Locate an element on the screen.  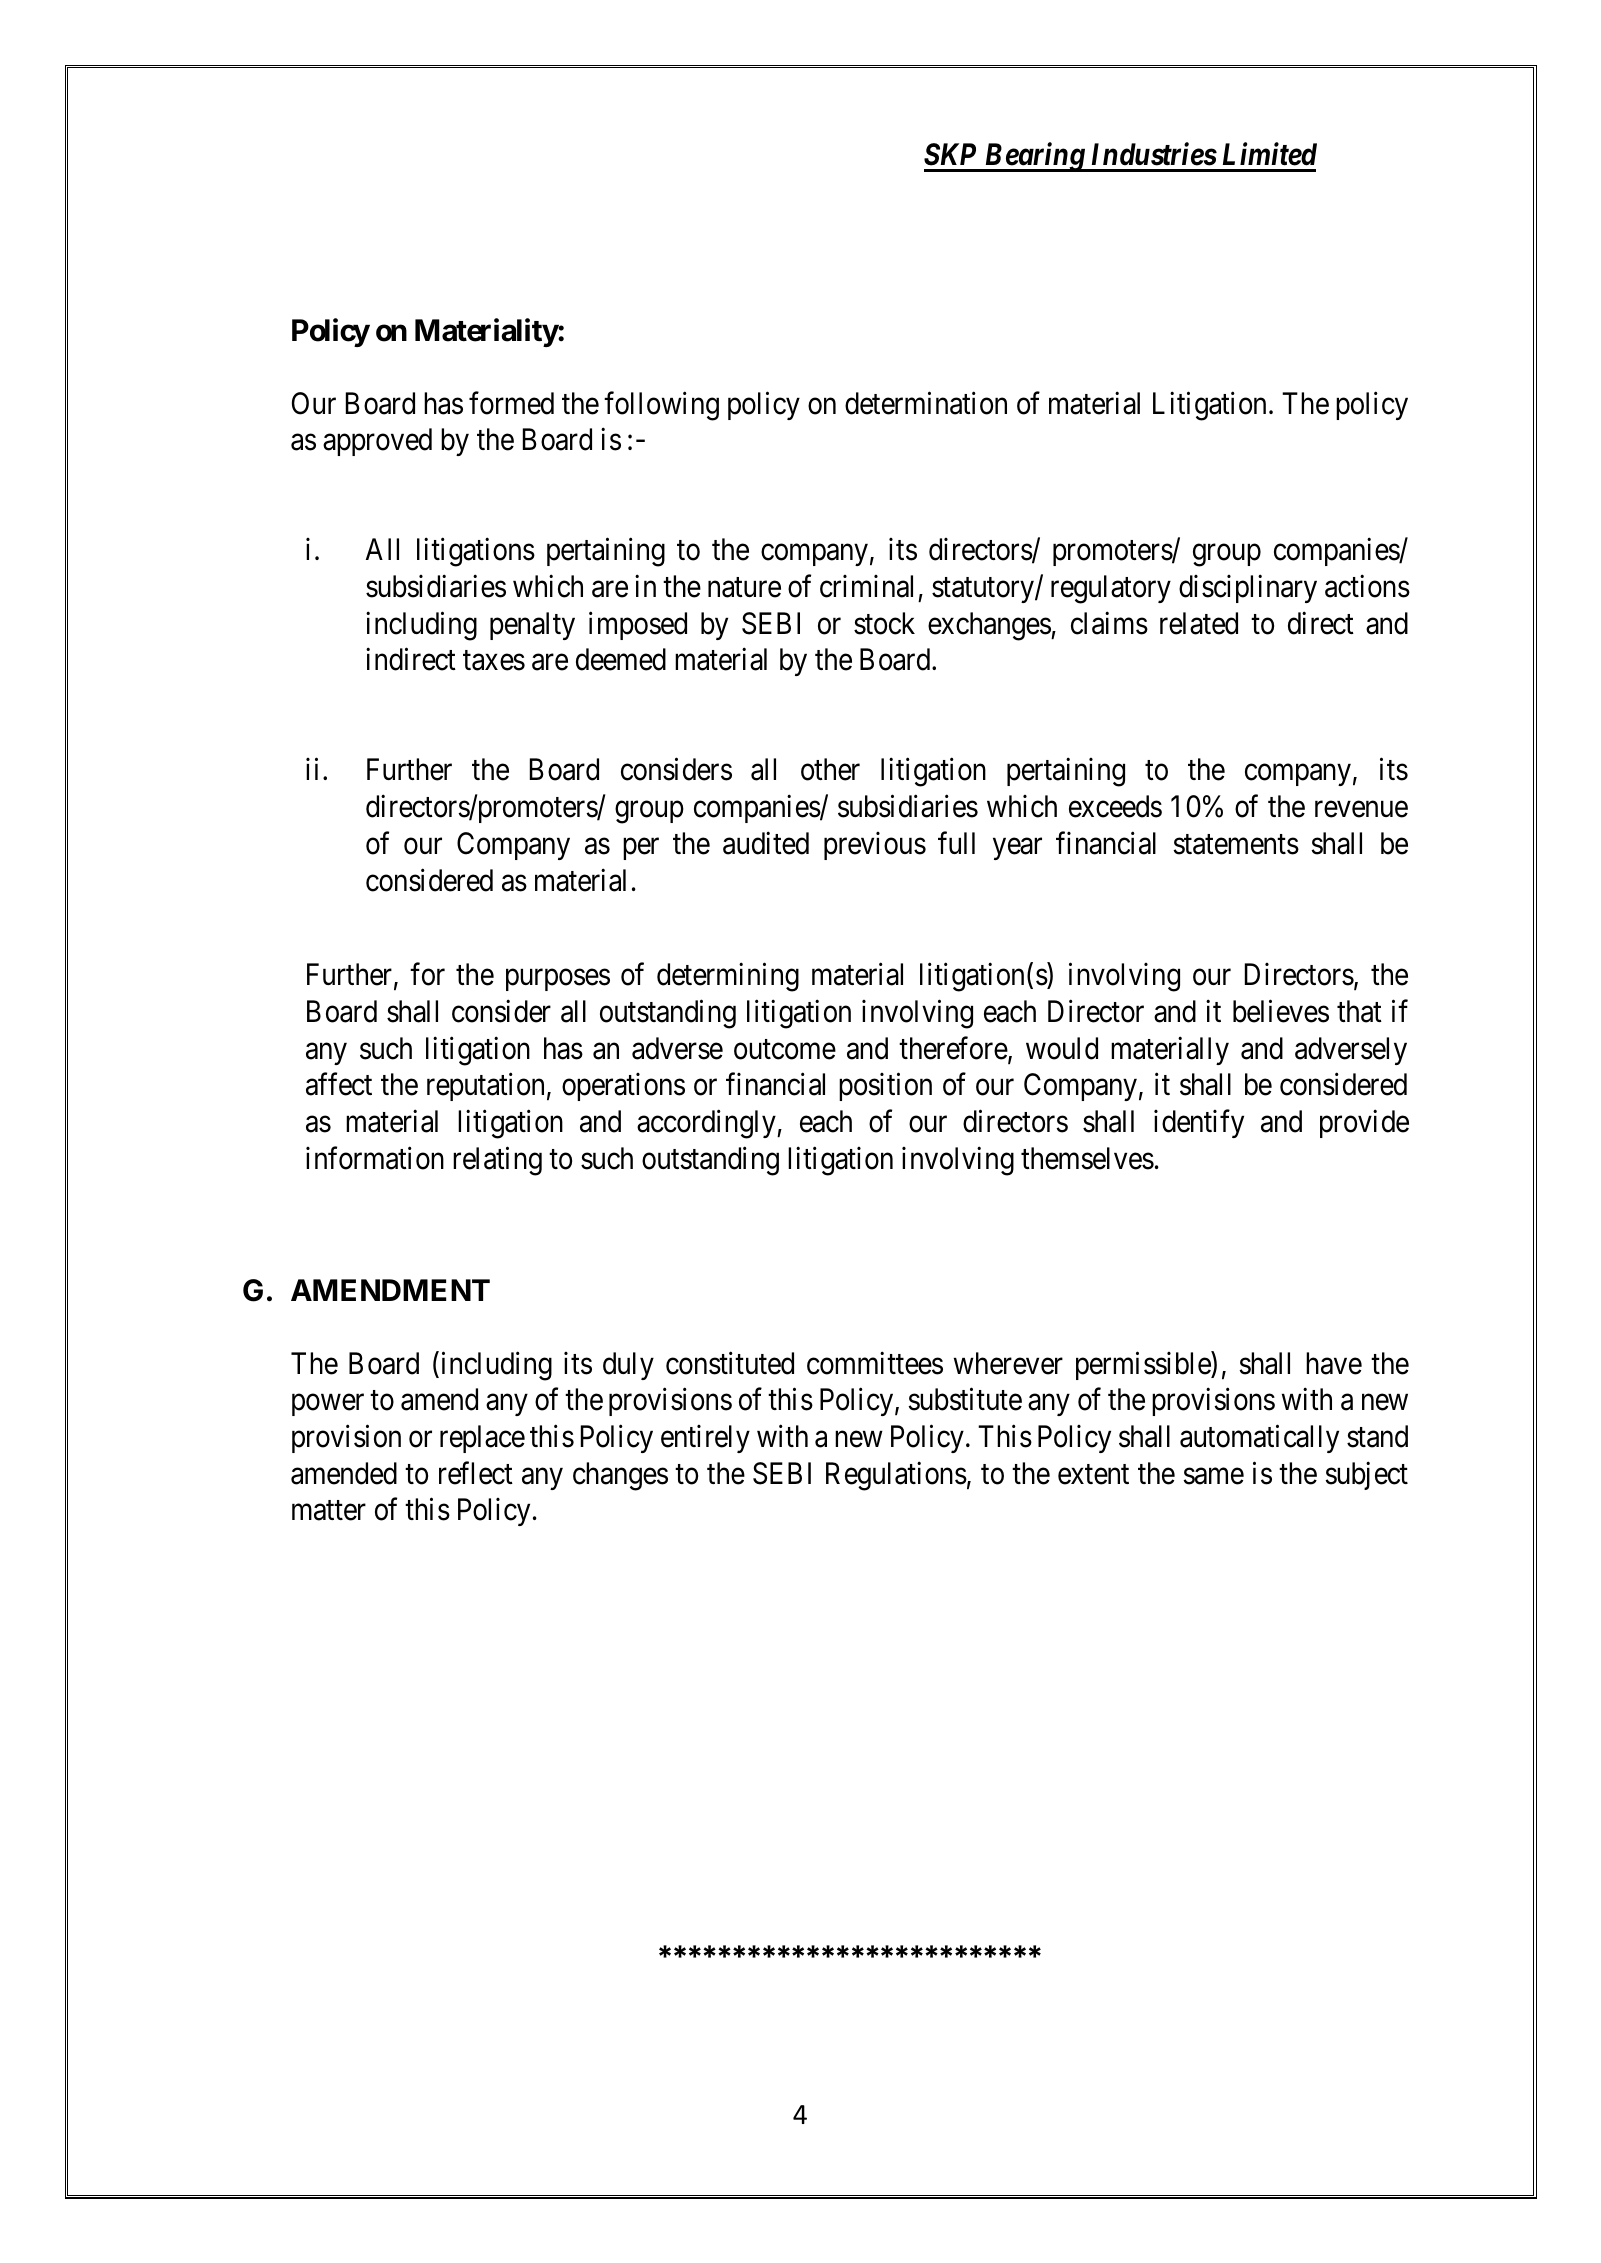
reputation is located at coordinates (485, 1087).
